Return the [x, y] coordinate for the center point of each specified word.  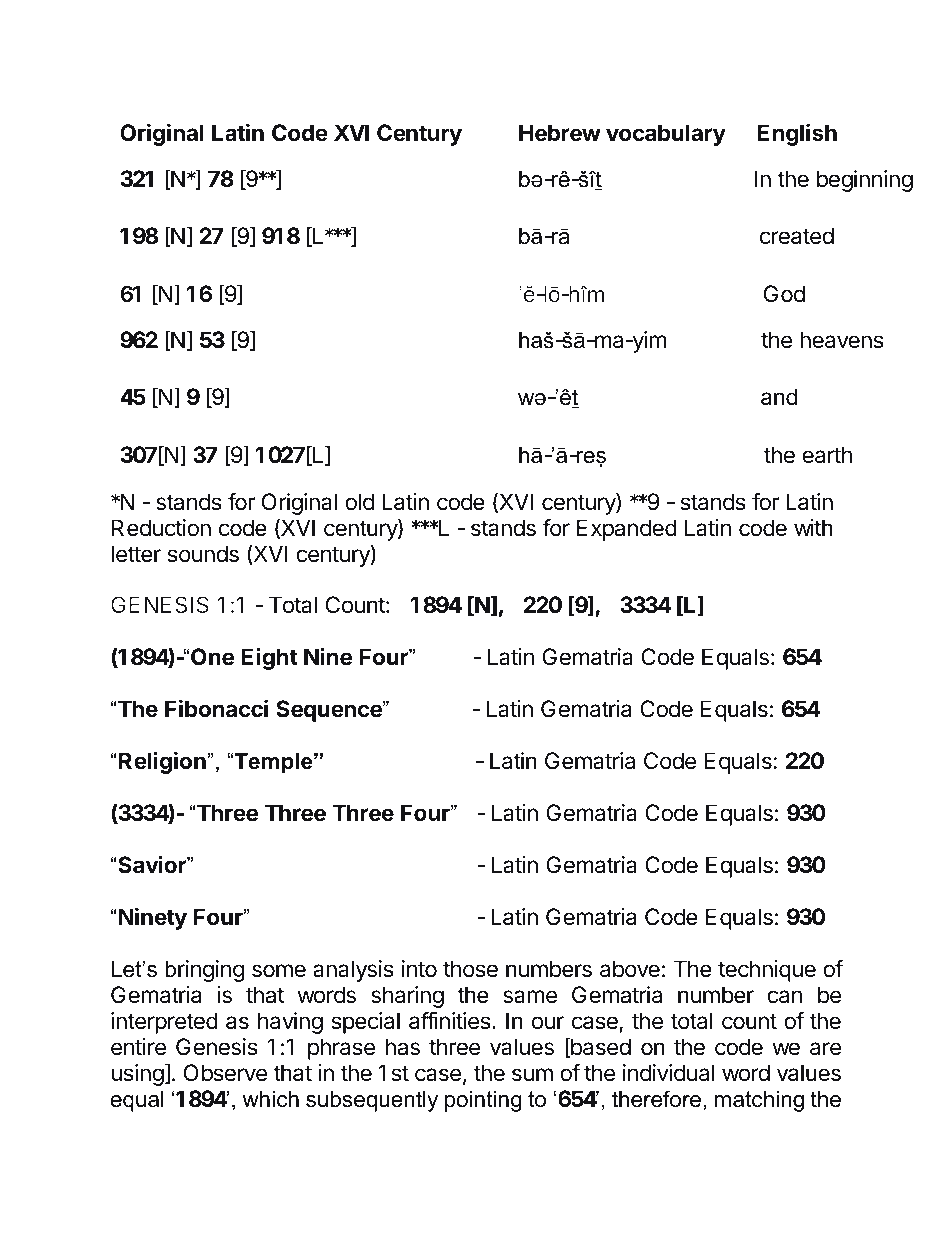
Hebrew [560, 133]
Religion [163, 762]
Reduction [161, 528]
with [813, 527]
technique [767, 971]
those [470, 969]
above [630, 969]
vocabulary [666, 135]
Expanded [627, 530]
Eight [269, 658]
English [797, 134]
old [359, 502]
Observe [225, 1073]
